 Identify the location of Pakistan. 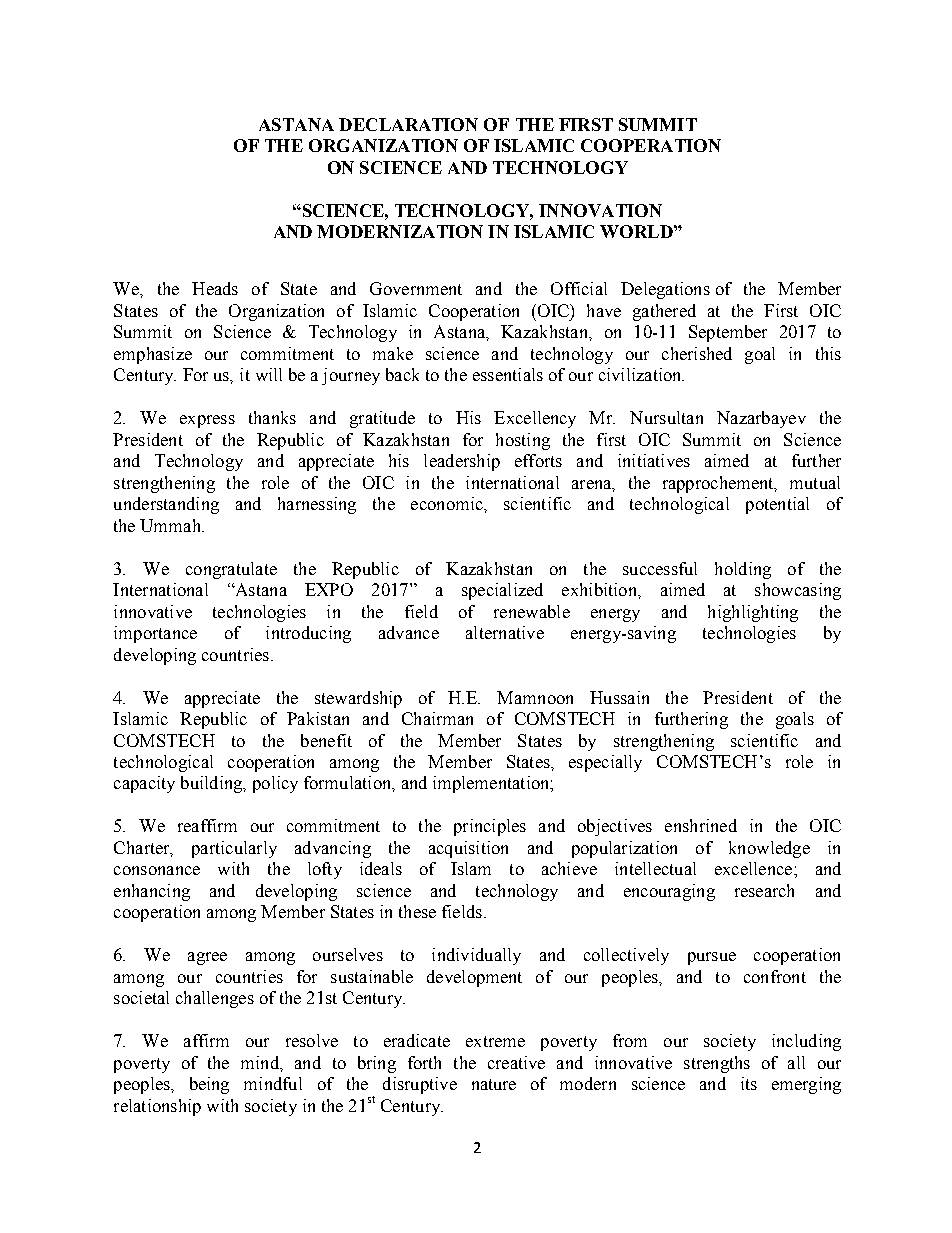
(318, 718).
